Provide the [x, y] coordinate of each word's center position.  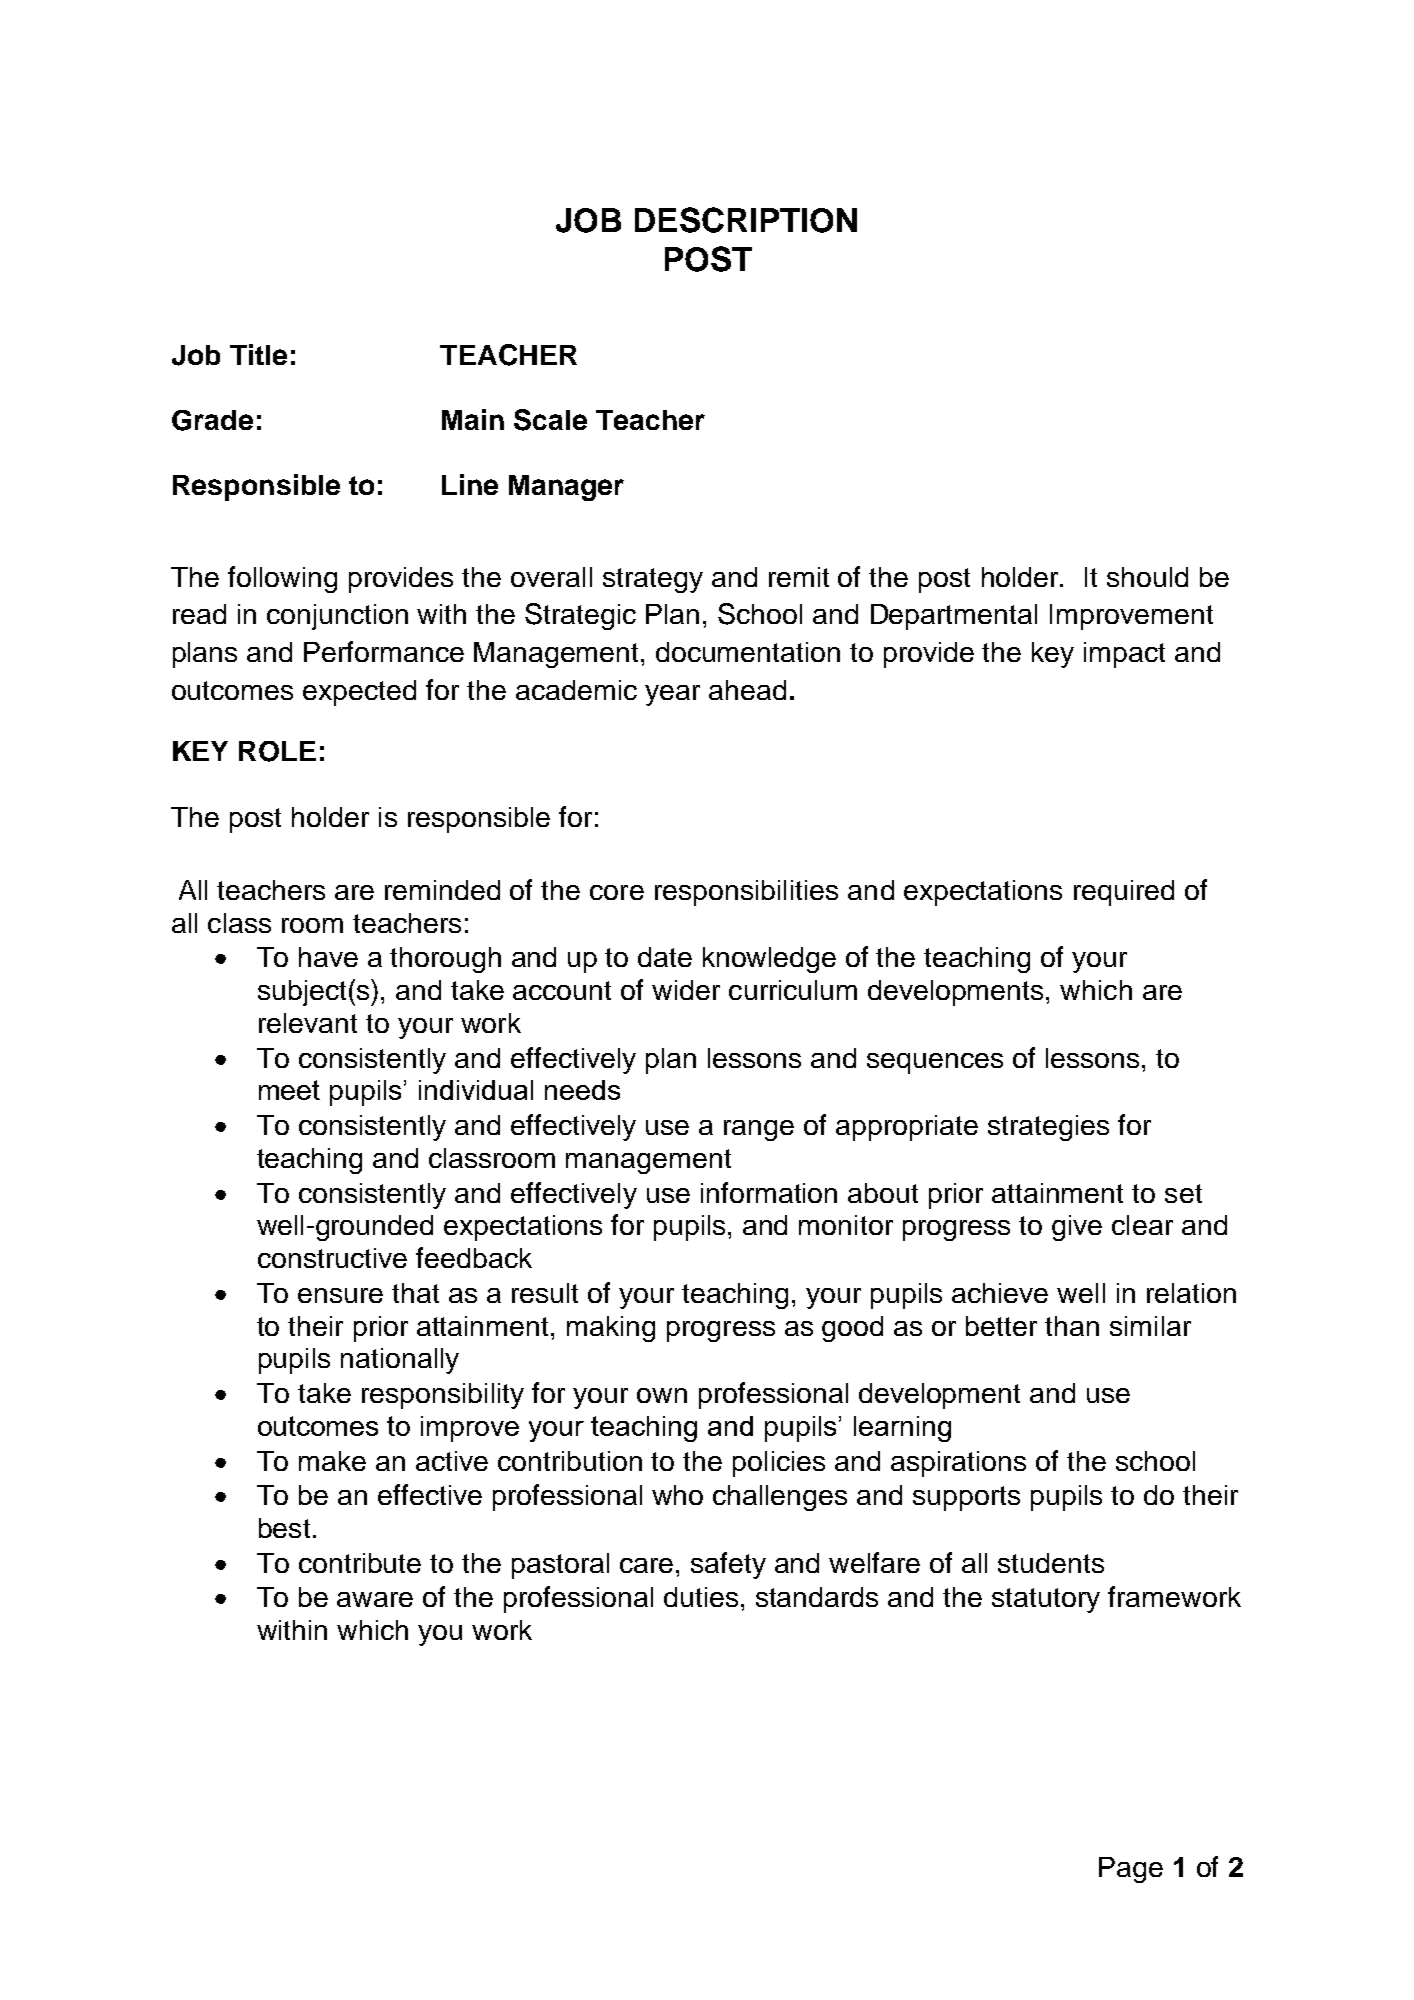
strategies [1048, 1128]
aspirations [958, 1464]
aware [375, 1599]
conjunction [337, 617]
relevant [308, 1023]
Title [258, 354]
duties [701, 1597]
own [662, 1395]
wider [686, 990]
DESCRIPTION [746, 220]
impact [1124, 655]
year [672, 695]
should [1147, 577]
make [332, 1461]
